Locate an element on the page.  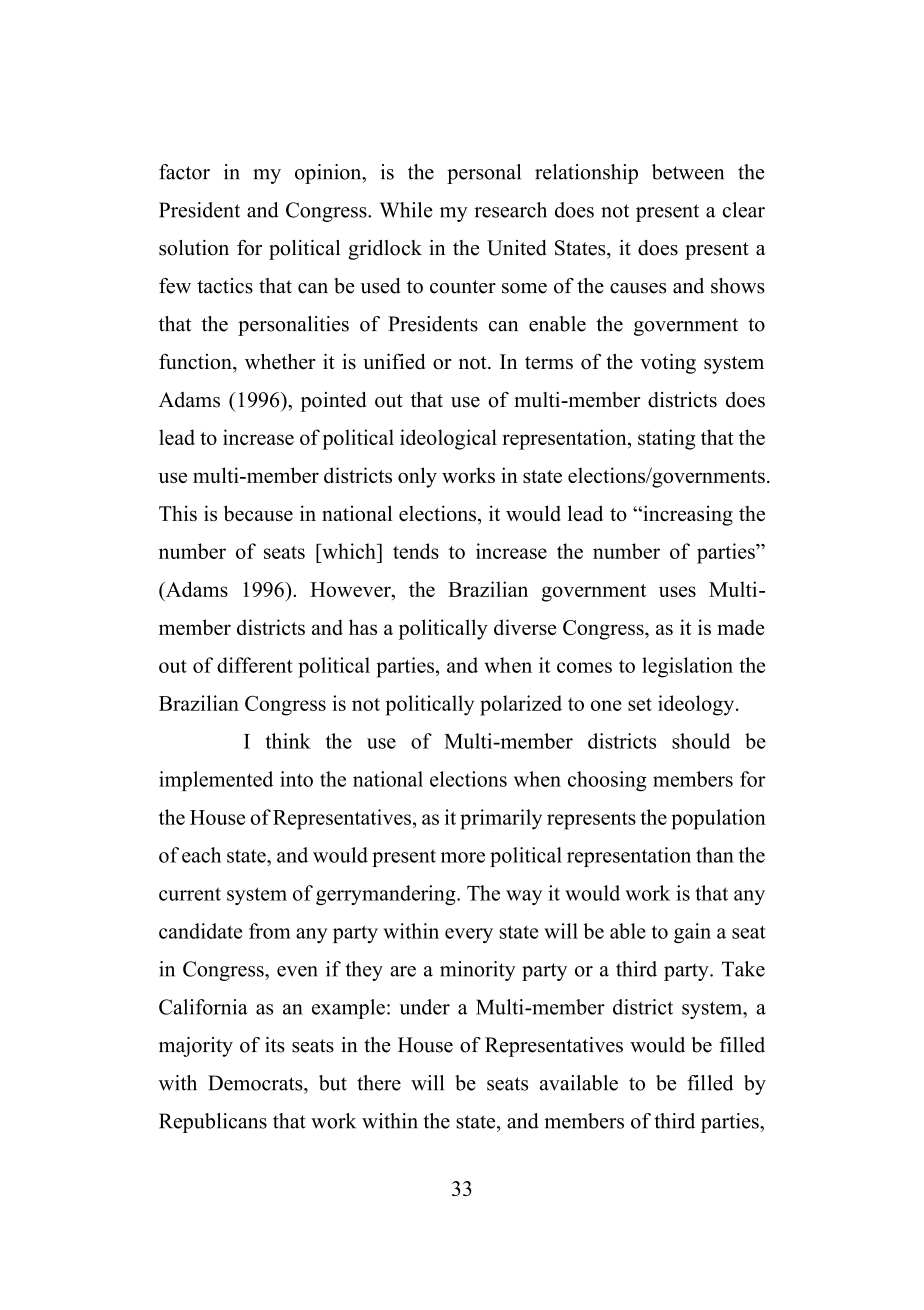
between is located at coordinates (688, 172).
